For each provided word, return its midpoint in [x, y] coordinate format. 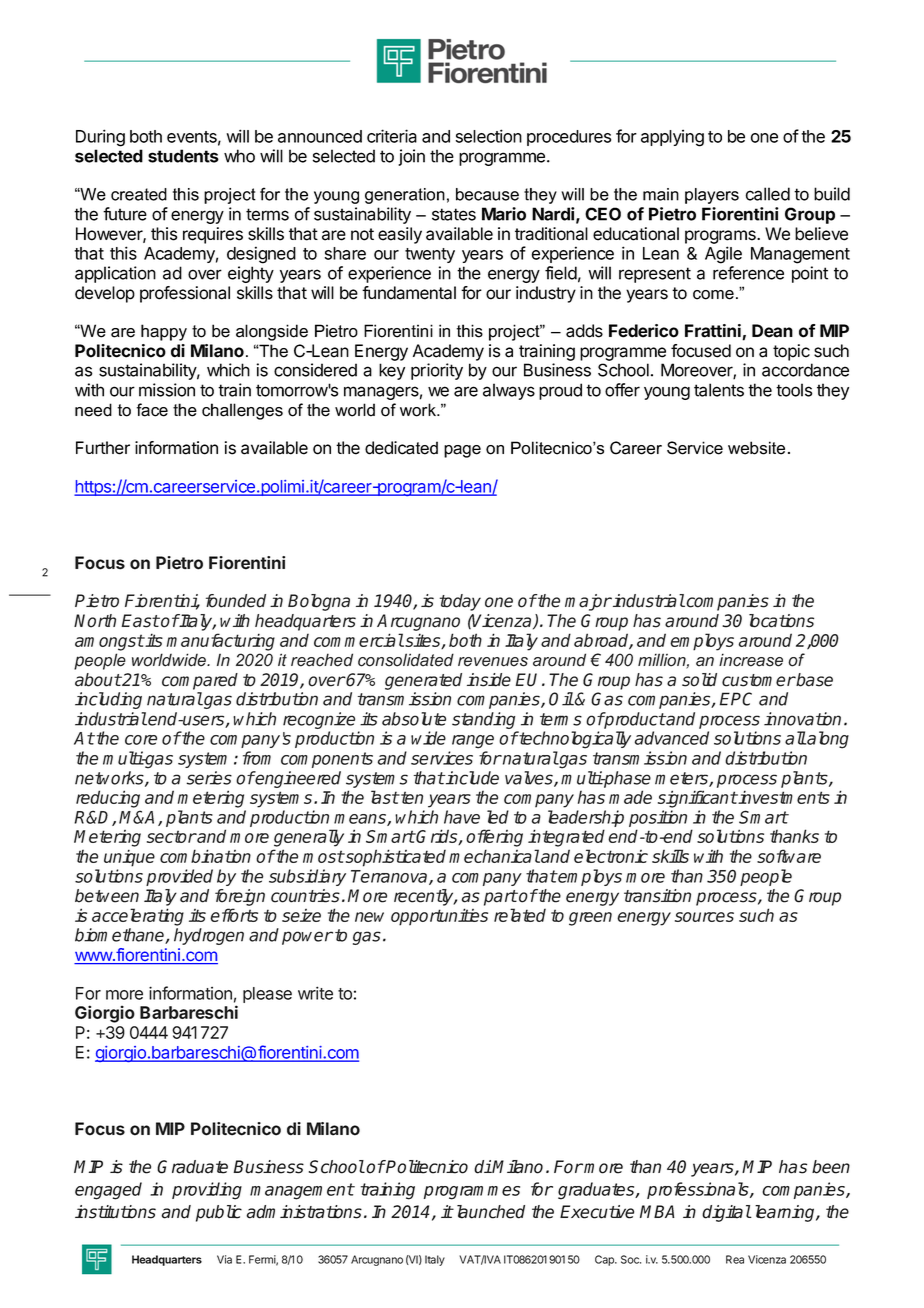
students [183, 156]
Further [103, 448]
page [462, 451]
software [789, 856]
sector [172, 836]
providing [207, 1191]
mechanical [494, 856]
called [768, 194]
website [756, 448]
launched [491, 1212]
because [487, 194]
